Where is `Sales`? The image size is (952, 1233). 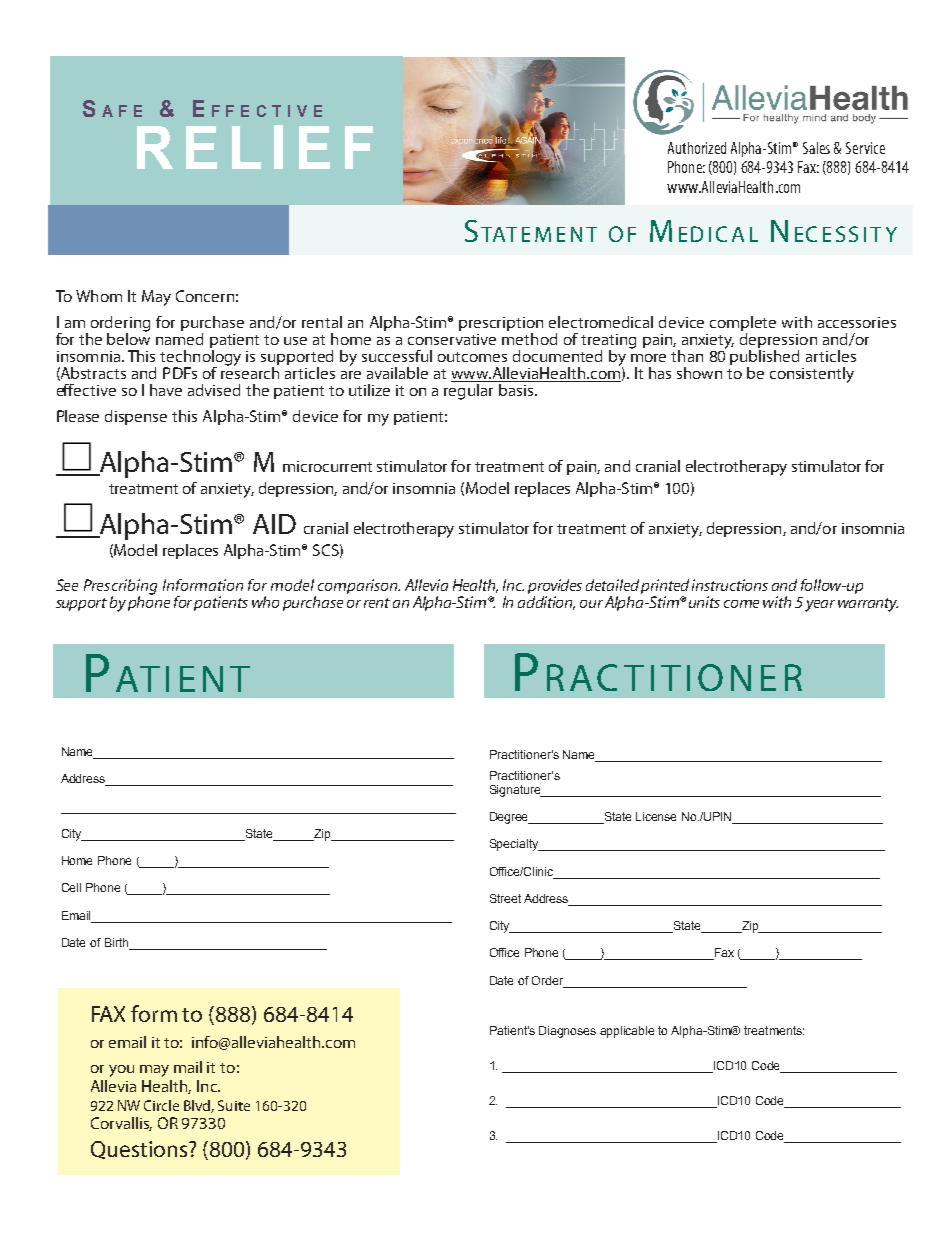 Sales is located at coordinates (816, 148).
